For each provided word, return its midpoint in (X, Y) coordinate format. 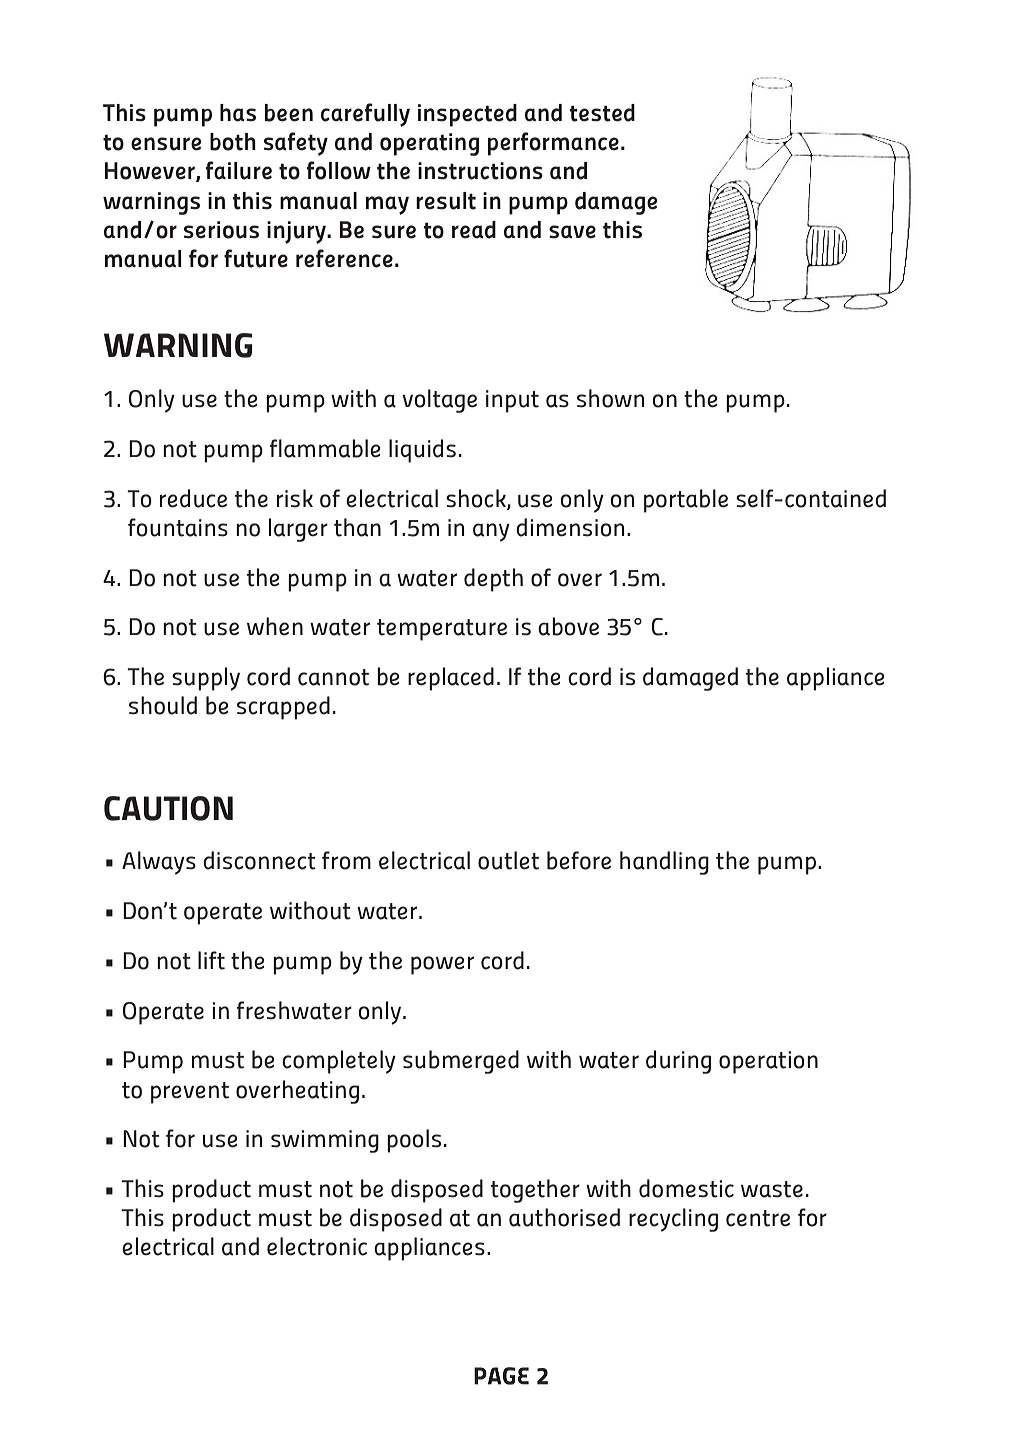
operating (429, 144)
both (233, 142)
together (535, 1191)
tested (602, 113)
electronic (317, 1246)
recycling (673, 1220)
